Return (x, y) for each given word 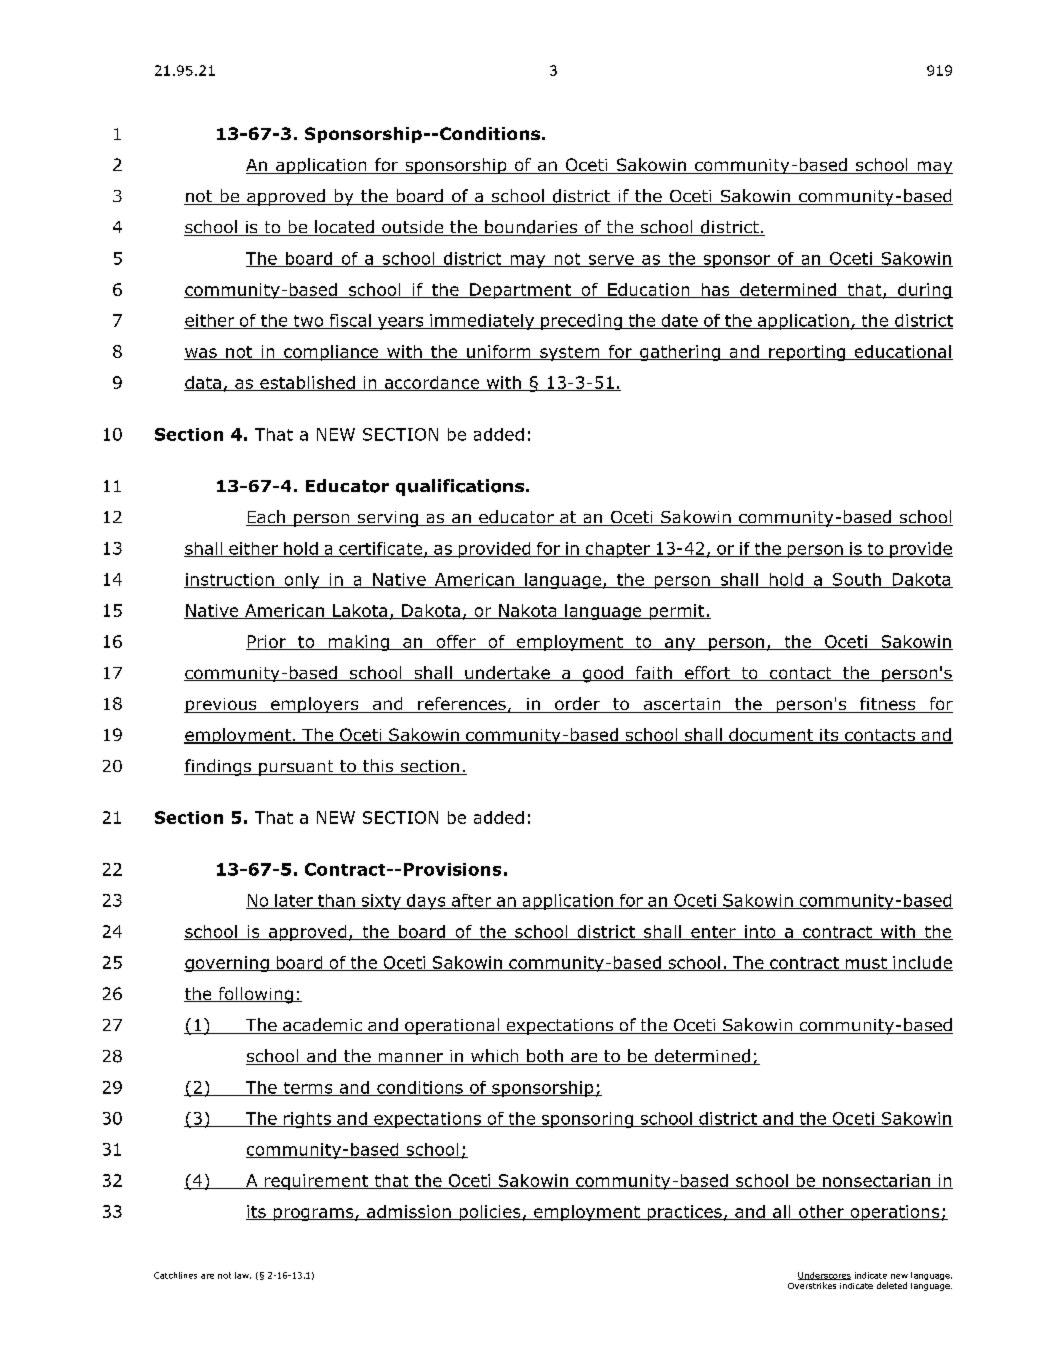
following (255, 995)
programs (313, 1214)
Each (266, 518)
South (856, 580)
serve (611, 261)
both (545, 1057)
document (771, 736)
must (866, 964)
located (344, 228)
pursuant (296, 768)
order (577, 705)
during (924, 291)
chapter (618, 550)
